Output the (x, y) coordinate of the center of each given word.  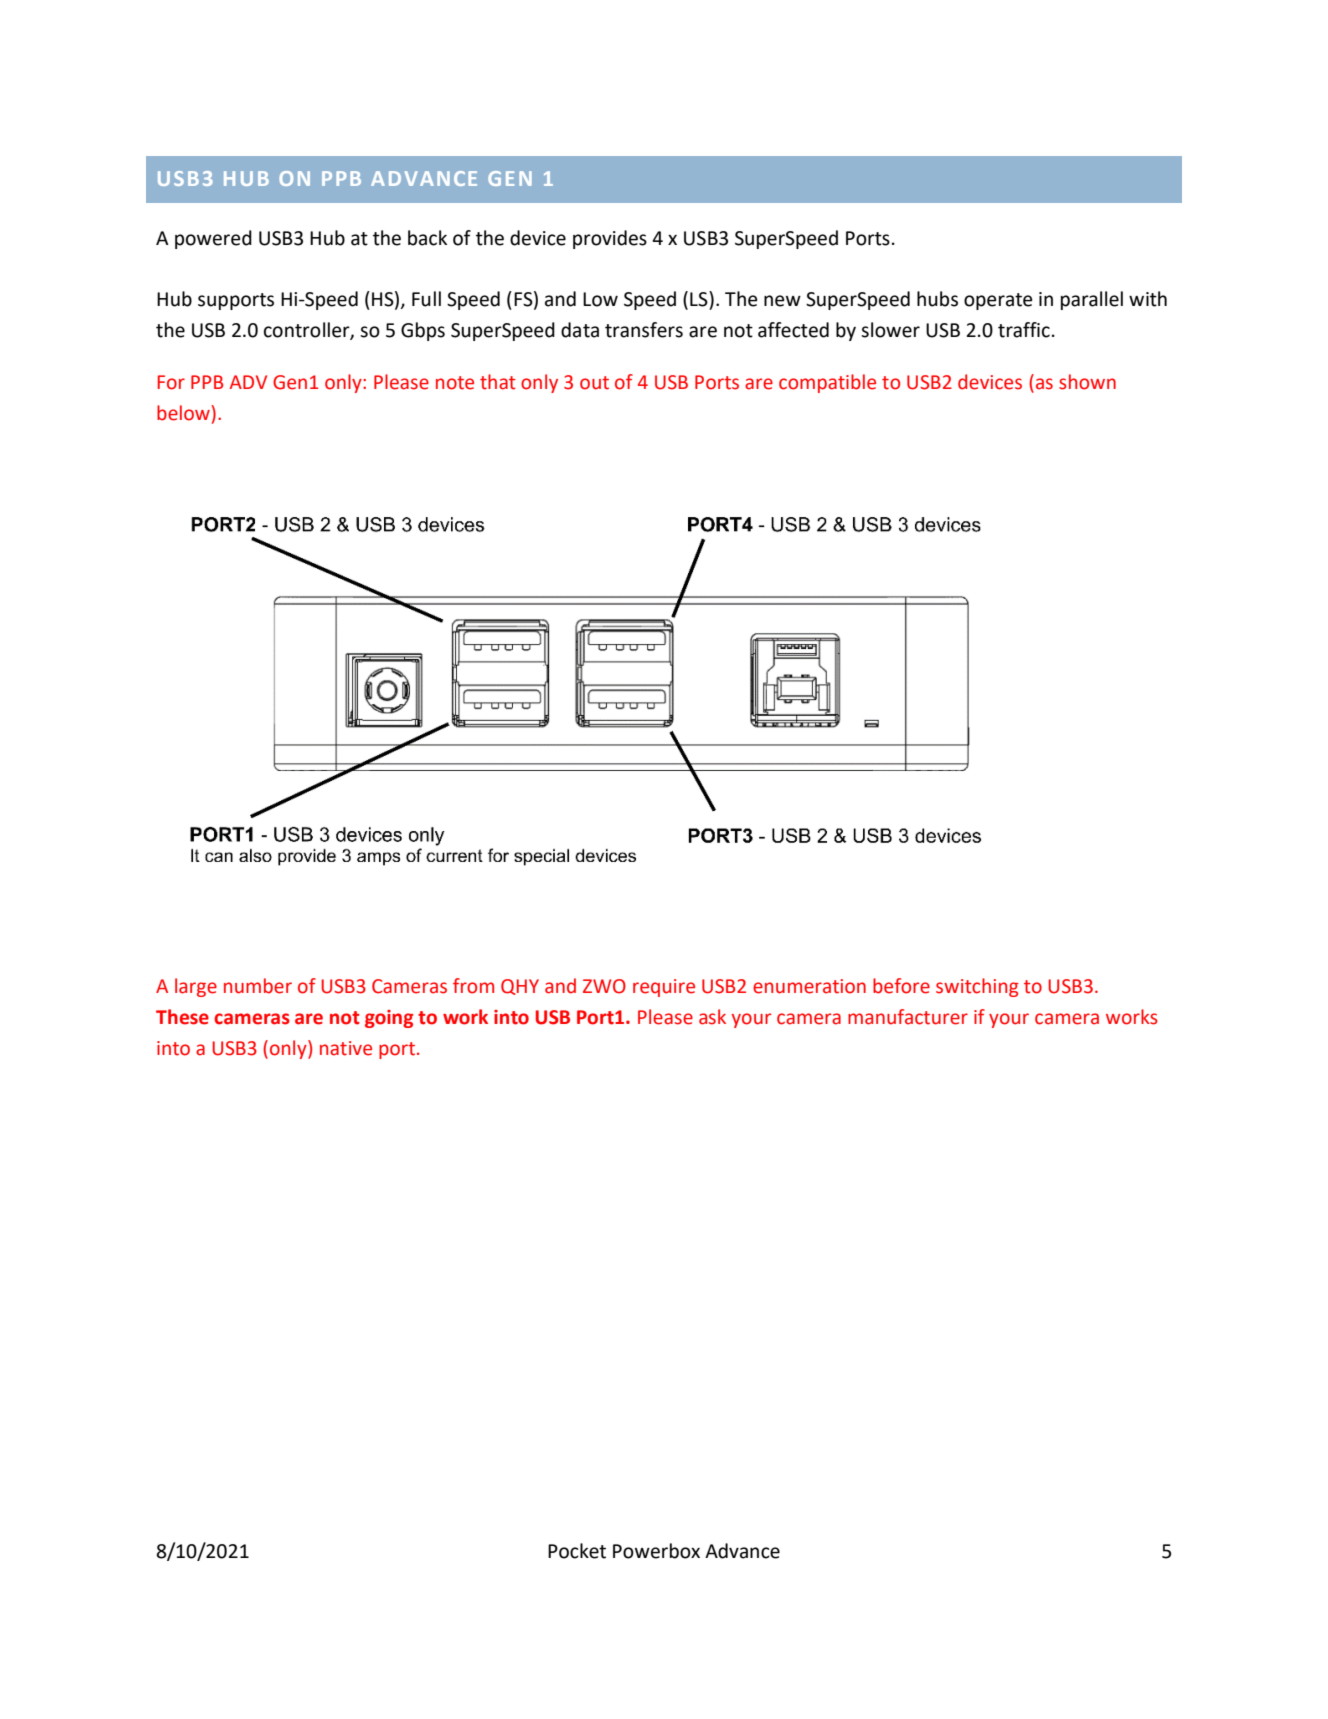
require (664, 988)
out (594, 383)
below (184, 413)
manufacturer (908, 1017)
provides (610, 239)
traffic (1024, 330)
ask (712, 1017)
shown (1087, 382)
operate (998, 301)
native (346, 1048)
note (455, 383)
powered (213, 239)
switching (977, 987)
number (258, 986)
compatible (827, 383)
